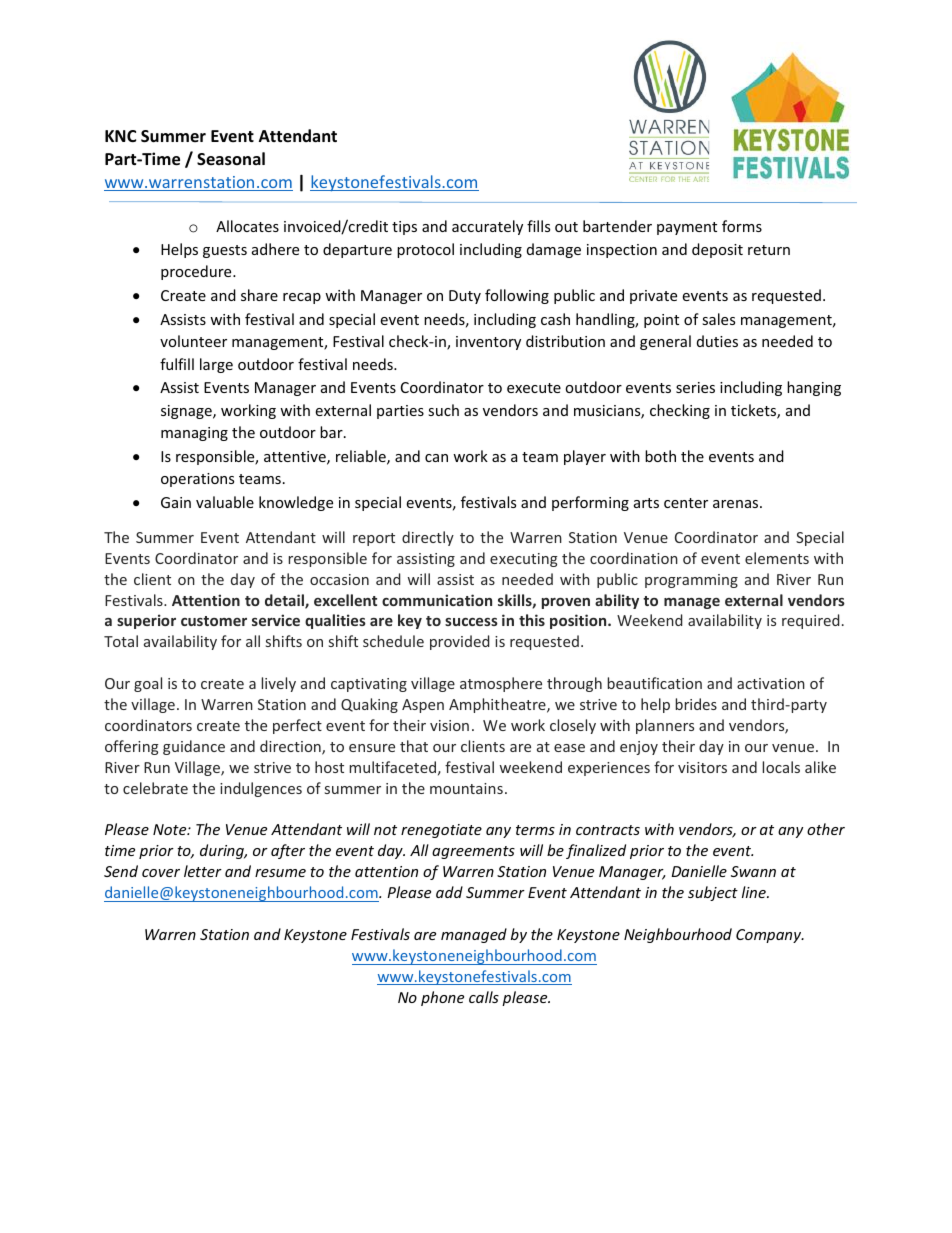  I want to click on accurately, so click(487, 227).
